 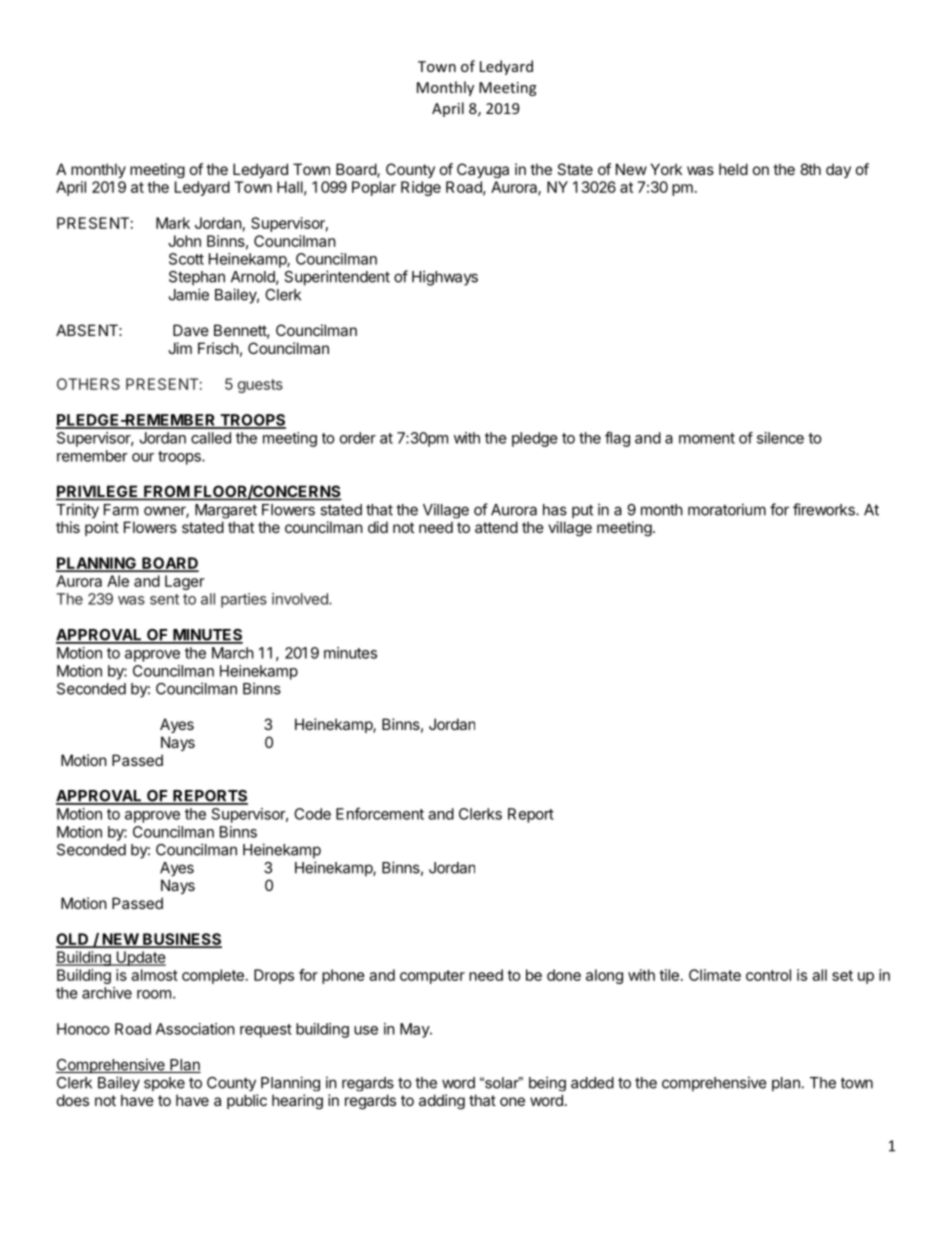 I want to click on involved, so click(x=301, y=599).
